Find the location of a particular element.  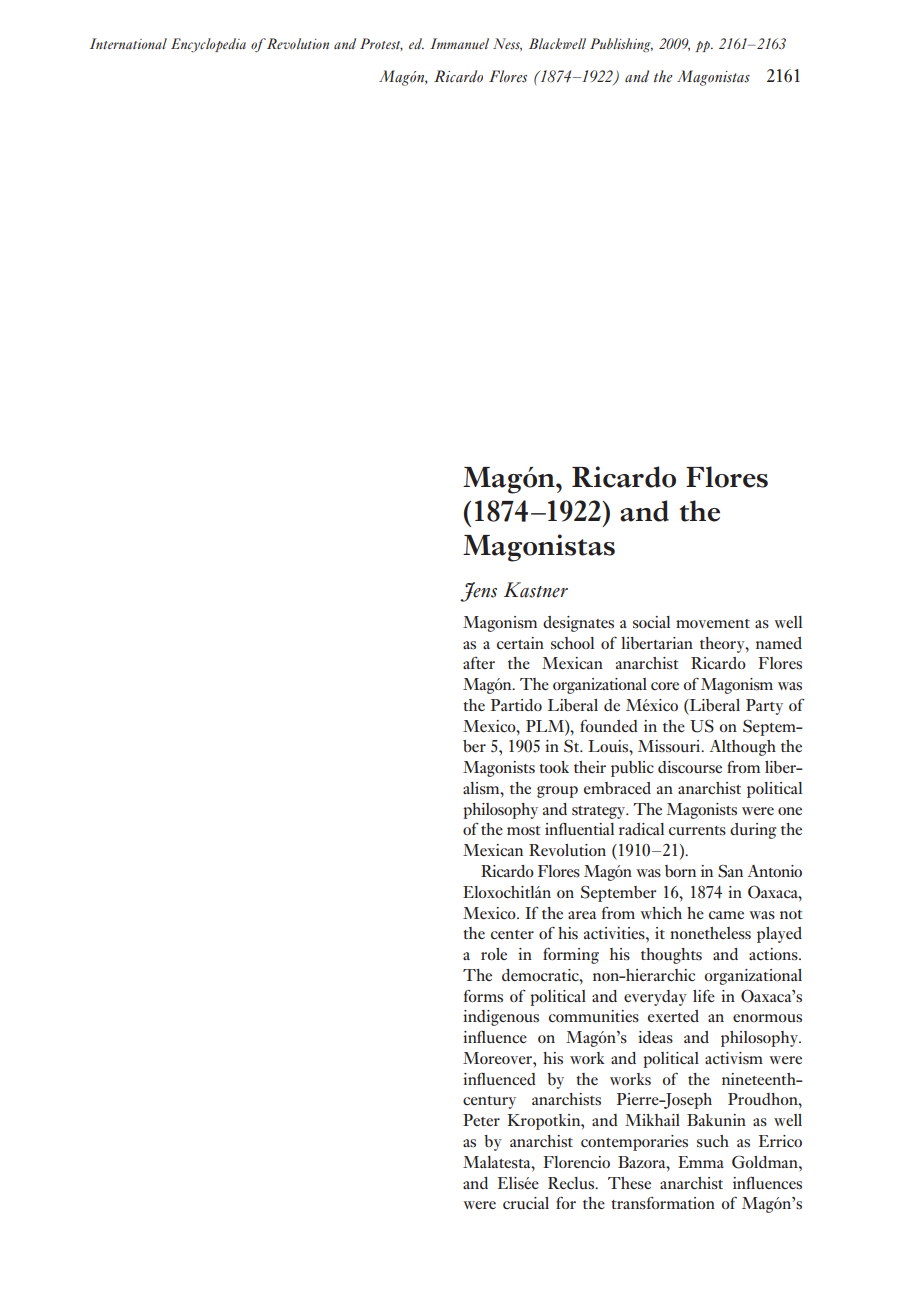

took is located at coordinates (554, 767).
